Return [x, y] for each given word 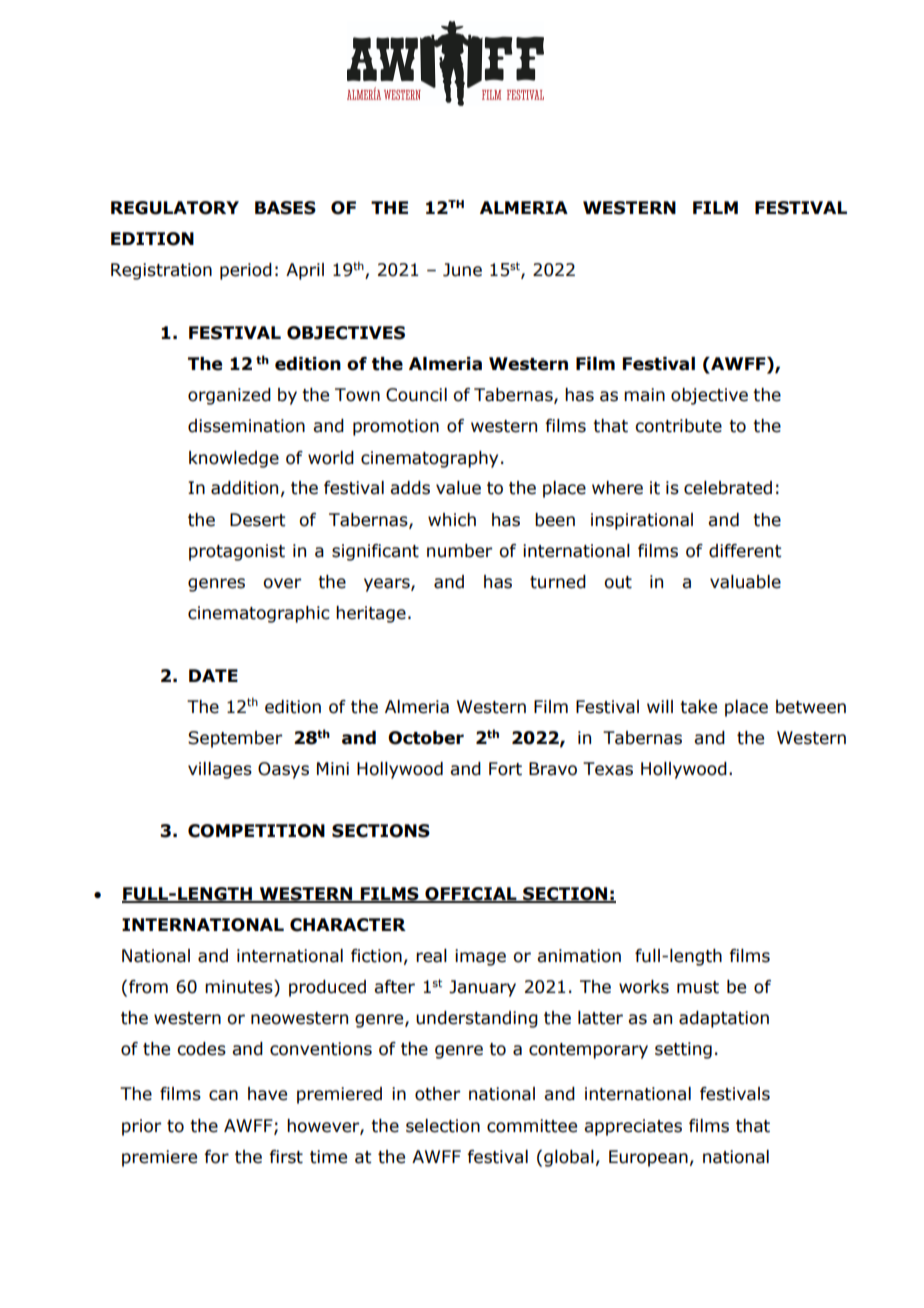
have [267, 1094]
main [644, 395]
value [458, 488]
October [426, 738]
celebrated [728, 488]
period [246, 271]
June [462, 270]
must [698, 987]
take [698, 707]
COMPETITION [256, 831]
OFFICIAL [471, 894]
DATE [213, 675]
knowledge [234, 459]
